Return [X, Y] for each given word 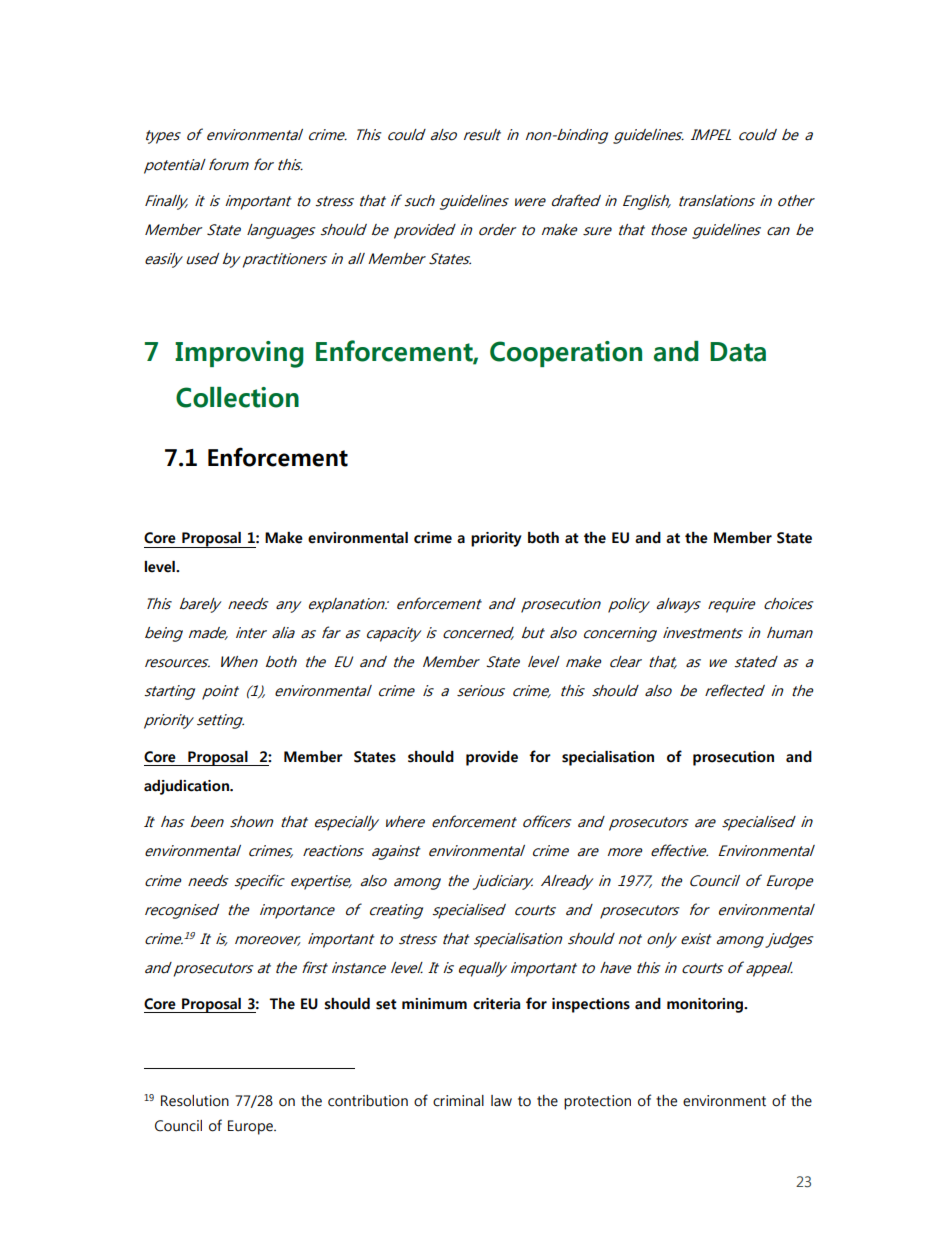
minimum [434, 1004]
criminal [458, 1101]
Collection [237, 397]
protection [597, 1102]
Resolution [195, 1101]
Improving [239, 354]
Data [738, 352]
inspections [591, 1005]
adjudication [187, 787]
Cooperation [566, 354]
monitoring [706, 1005]
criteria [496, 1004]
